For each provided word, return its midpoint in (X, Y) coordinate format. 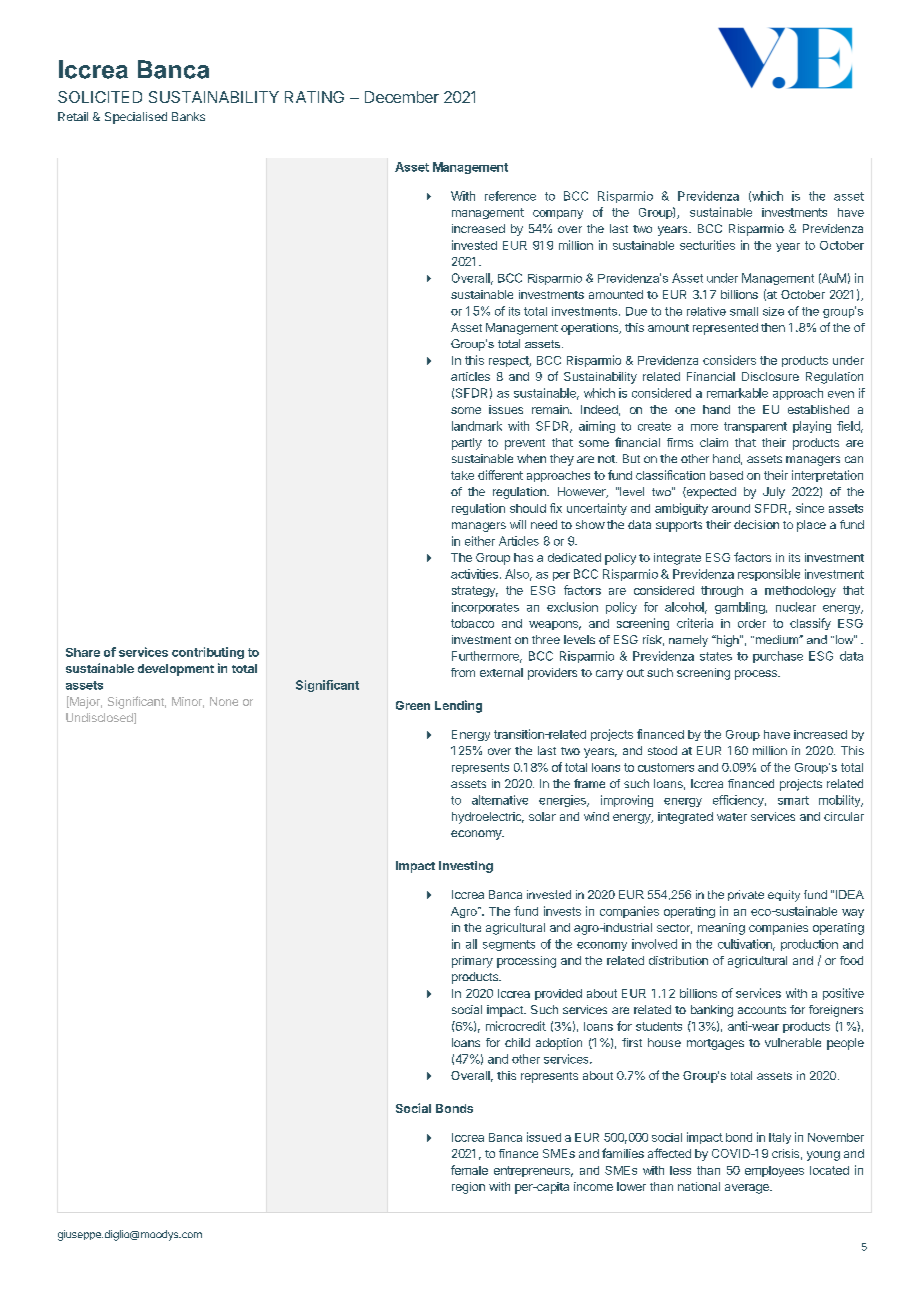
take (462, 475)
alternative (500, 800)
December (402, 97)
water (732, 817)
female (469, 1170)
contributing (208, 653)
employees (774, 1171)
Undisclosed (100, 718)
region (468, 1188)
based (726, 475)
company (558, 214)
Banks (188, 116)
